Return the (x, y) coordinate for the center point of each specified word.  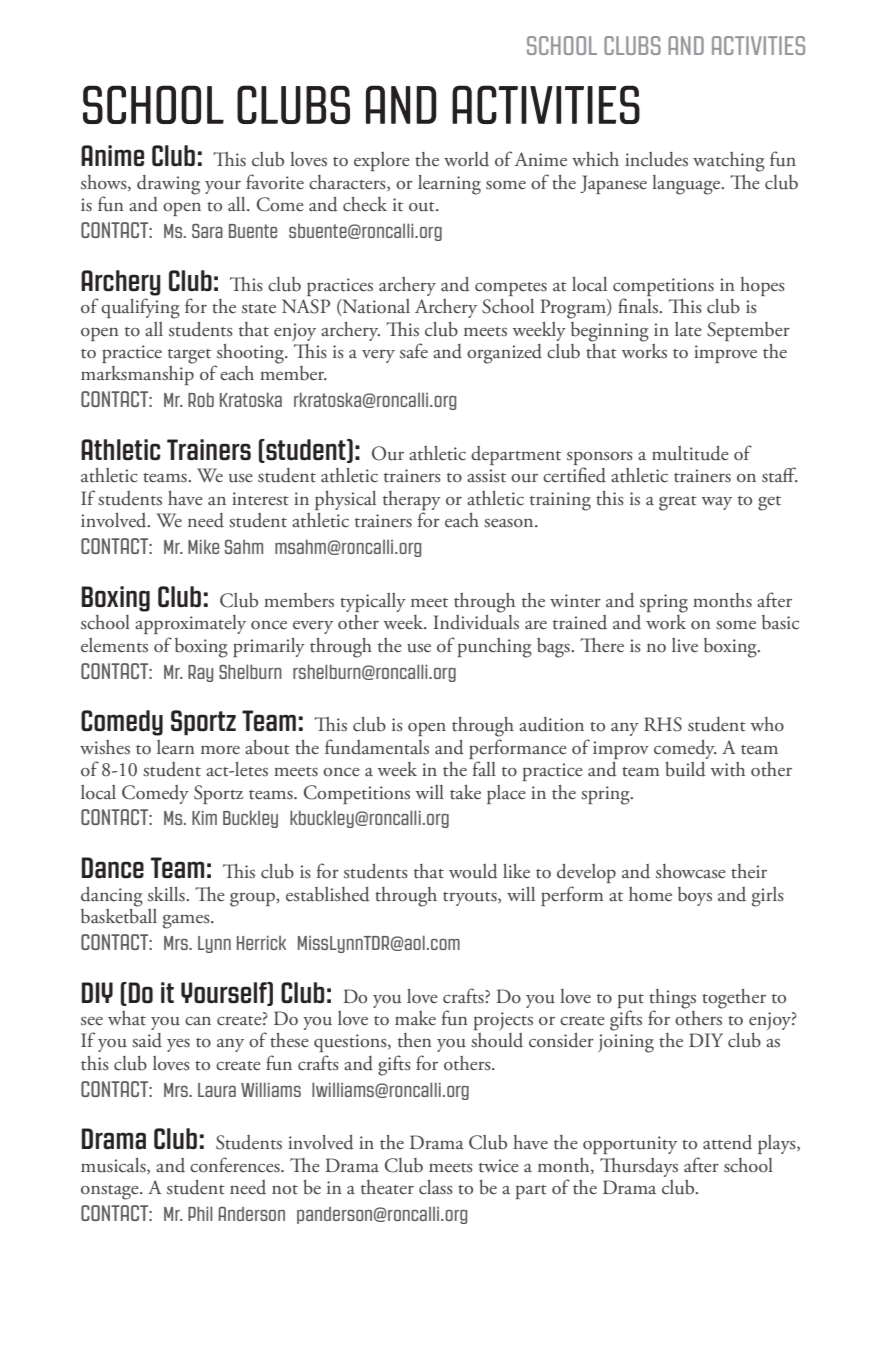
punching (495, 648)
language (687, 185)
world (466, 159)
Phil (200, 1213)
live (685, 645)
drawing (168, 185)
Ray (200, 673)
